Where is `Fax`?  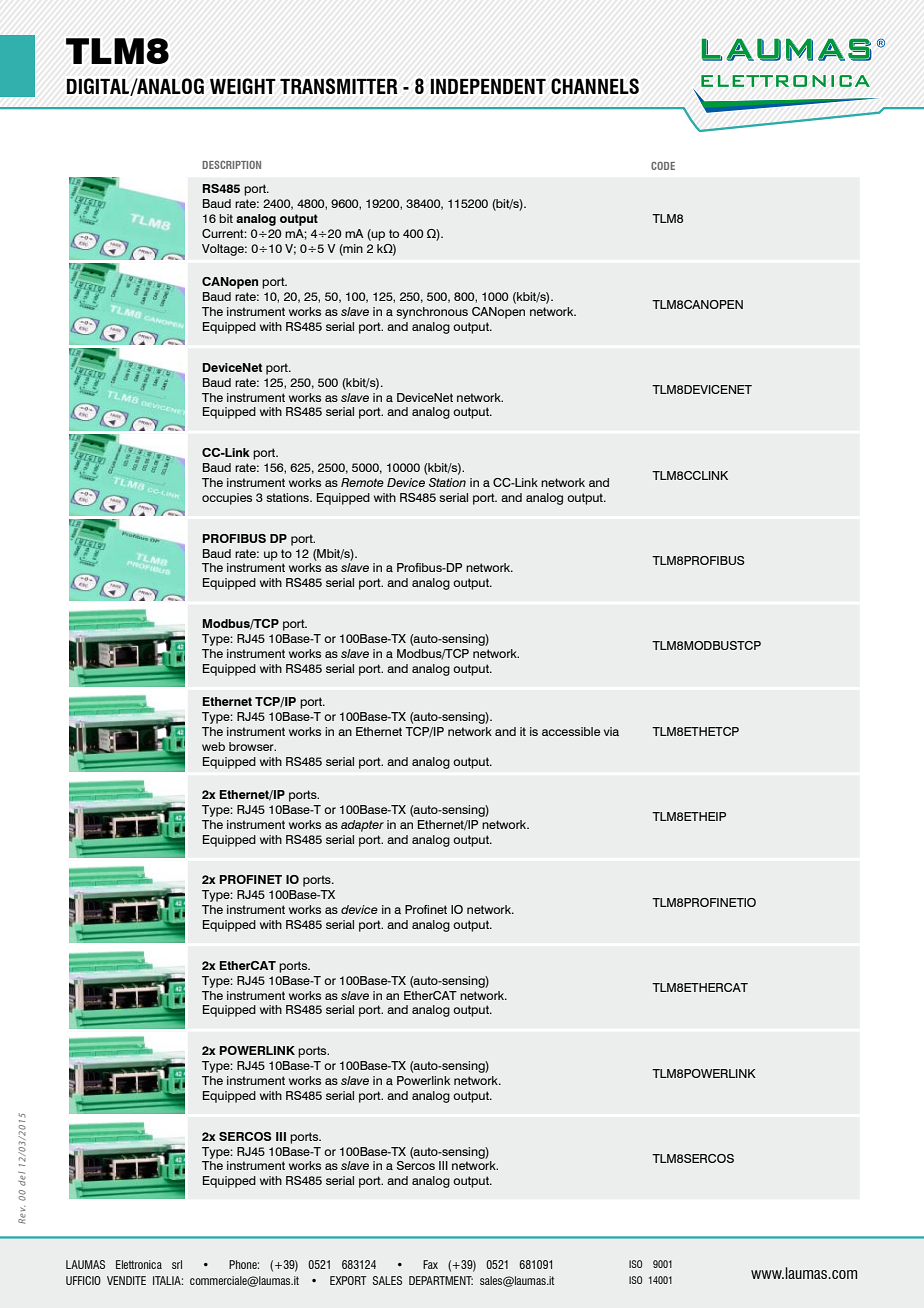
Fax is located at coordinates (430, 1264).
